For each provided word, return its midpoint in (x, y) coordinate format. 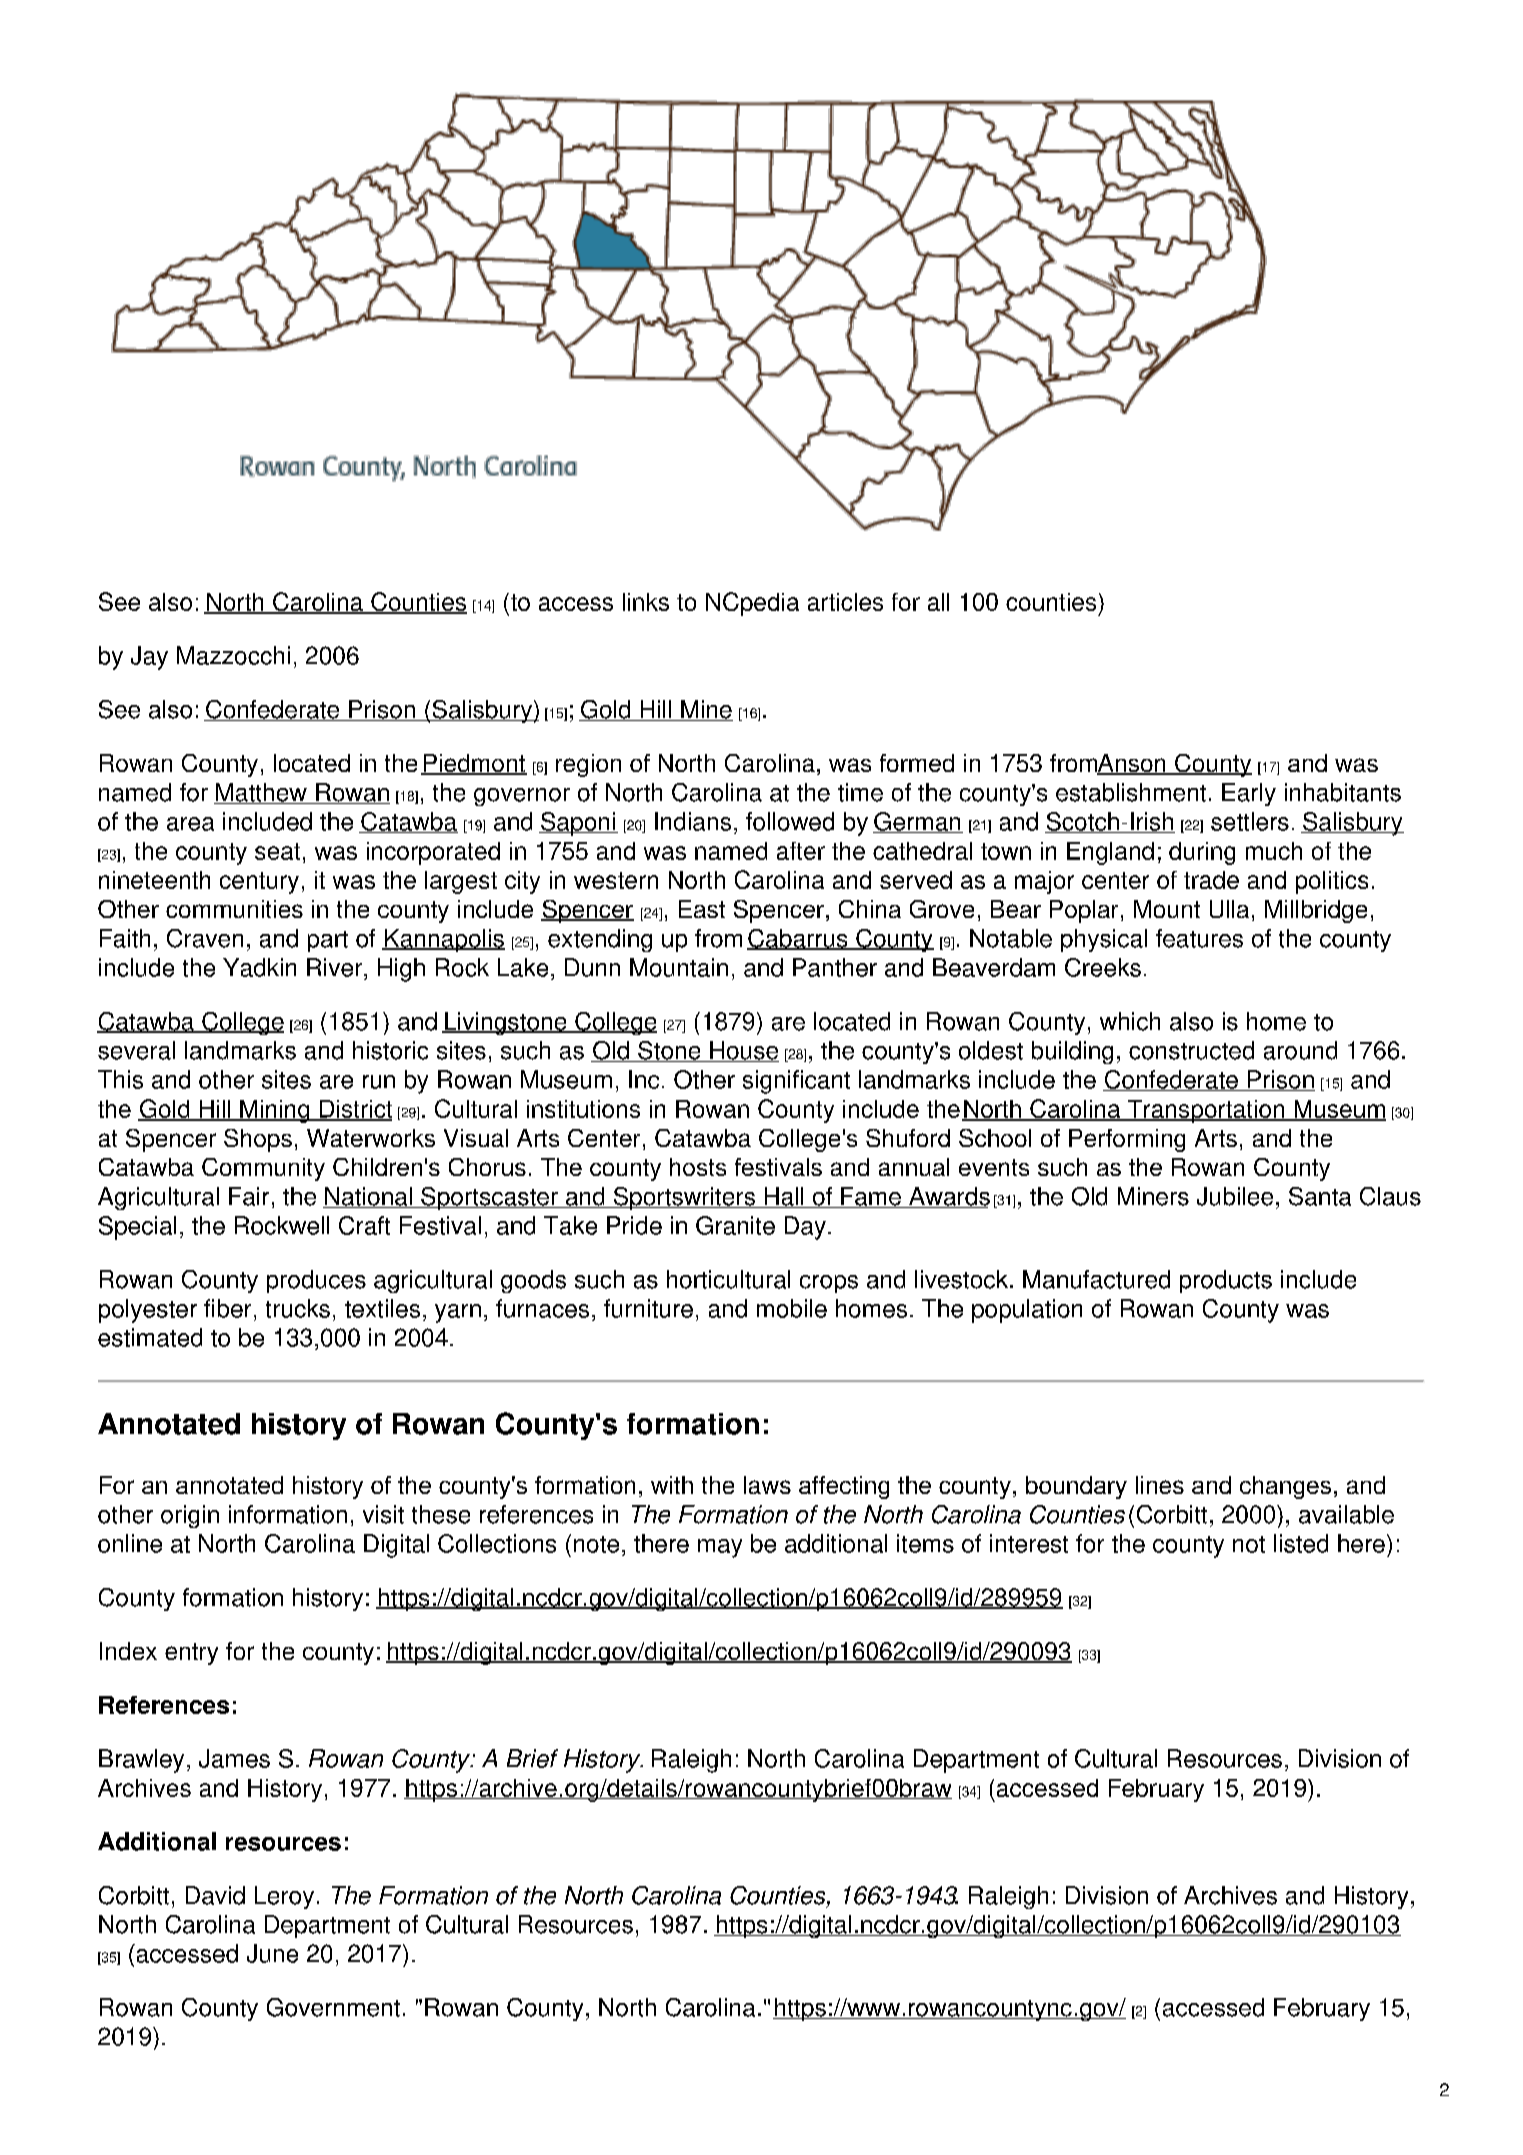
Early (1249, 794)
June (272, 1953)
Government (333, 2007)
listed (1301, 1543)
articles (845, 602)
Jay (149, 658)
